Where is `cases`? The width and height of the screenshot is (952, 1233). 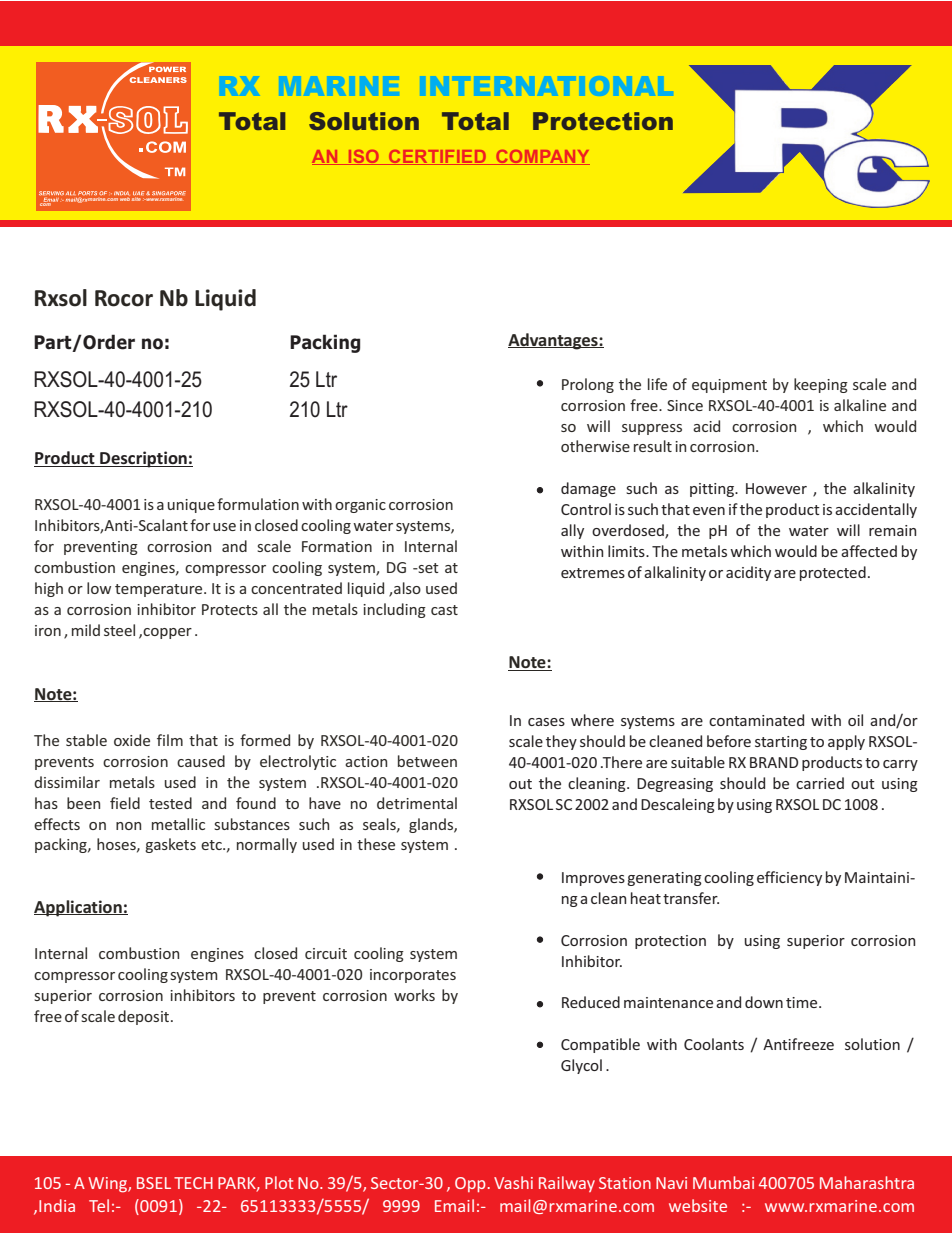
cases is located at coordinates (546, 722).
